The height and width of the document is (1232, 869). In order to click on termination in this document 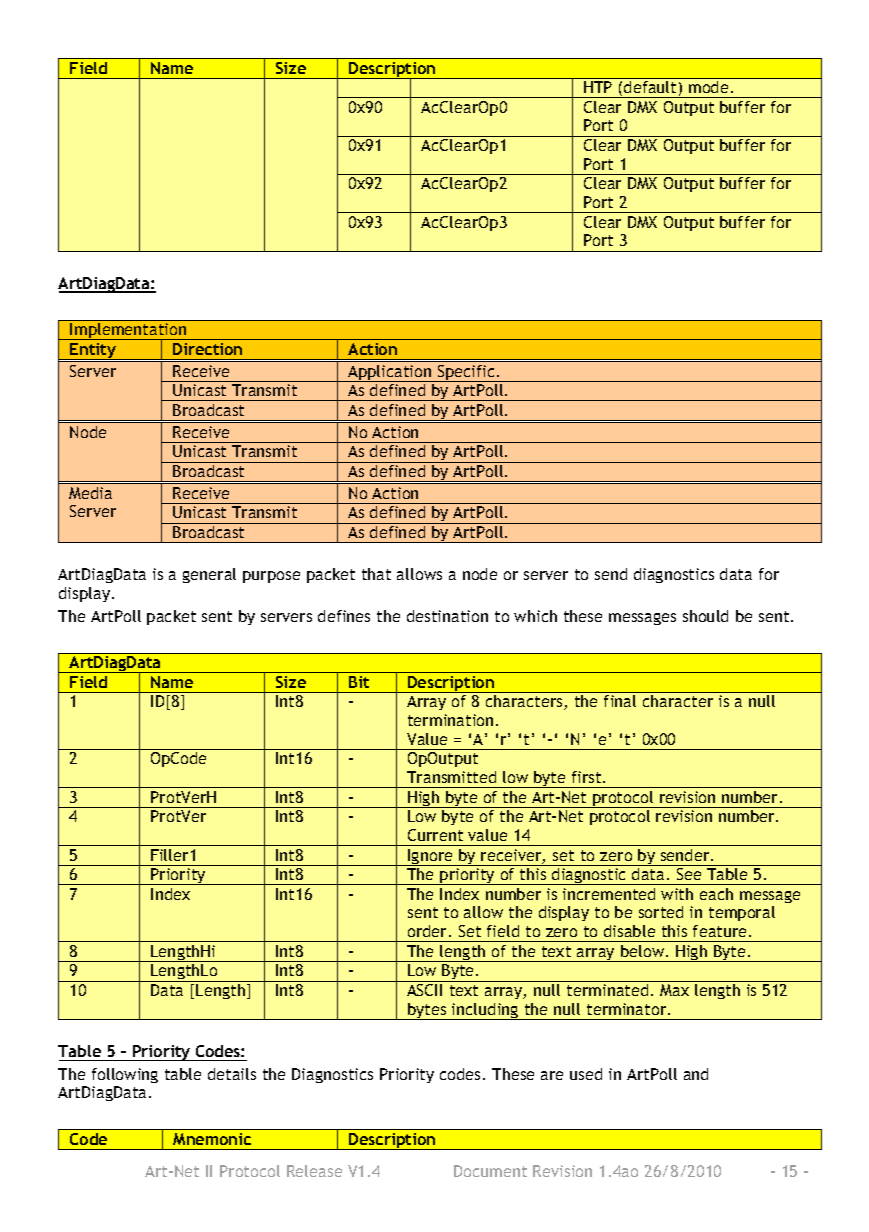, I will do `click(450, 720)`.
